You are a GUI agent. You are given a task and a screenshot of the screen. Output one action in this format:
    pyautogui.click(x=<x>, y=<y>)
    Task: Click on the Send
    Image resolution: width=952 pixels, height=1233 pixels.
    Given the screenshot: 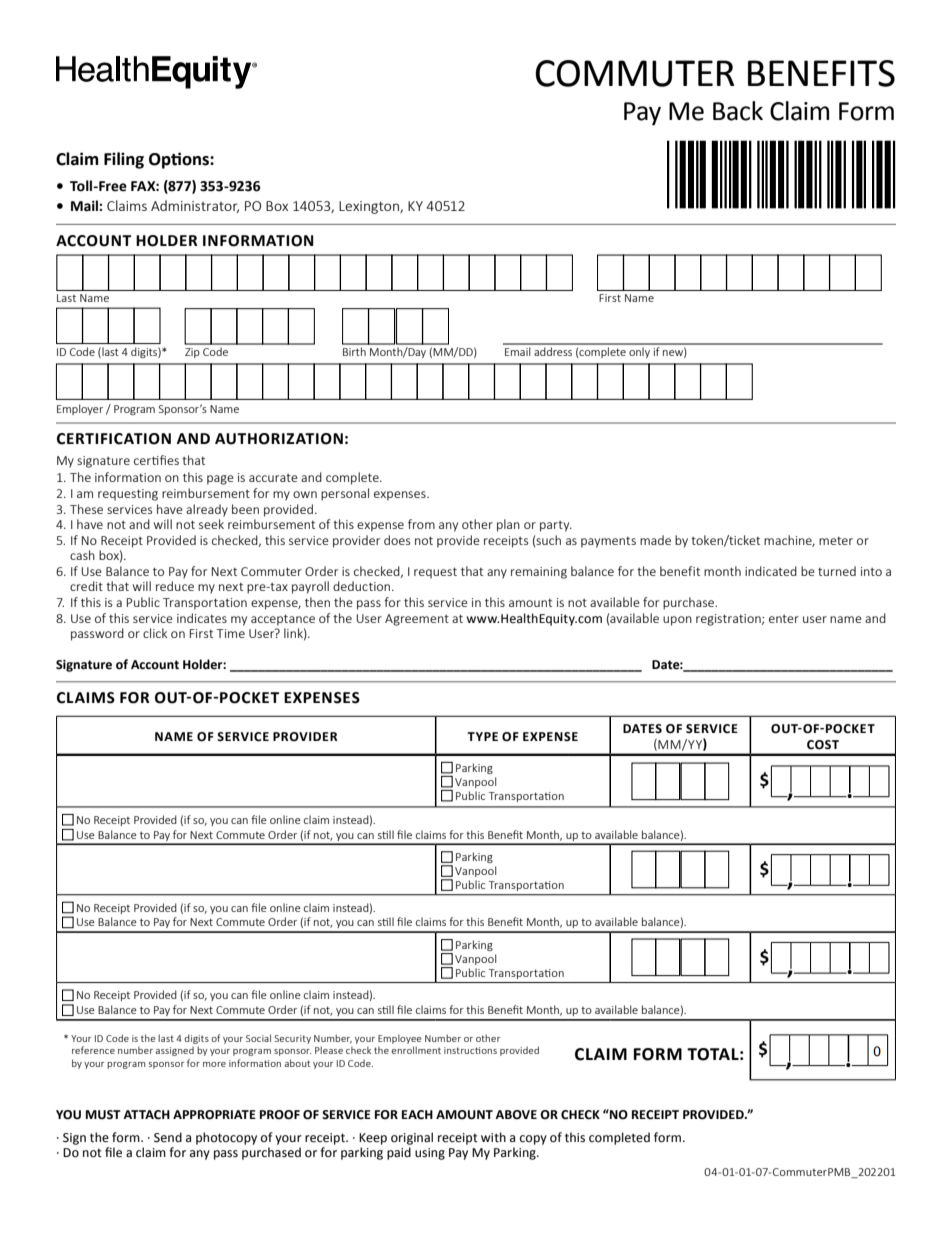 What is the action you would take?
    pyautogui.click(x=168, y=1137)
